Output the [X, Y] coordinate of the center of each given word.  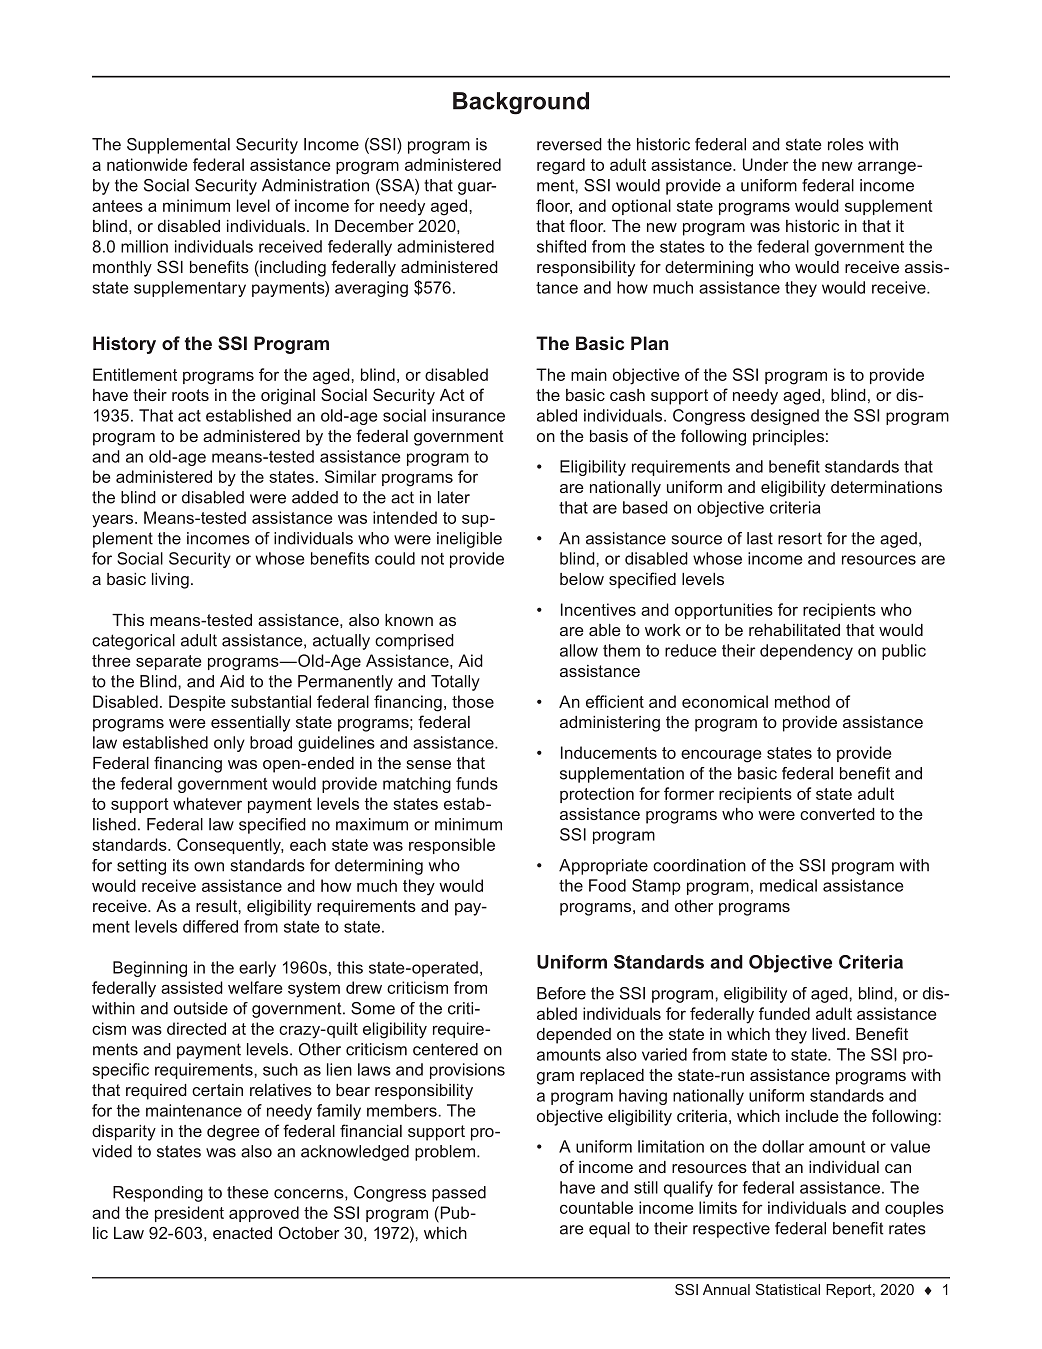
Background [521, 103]
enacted [242, 1233]
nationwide [147, 164]
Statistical [788, 1289]
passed [459, 1194]
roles [846, 144]
